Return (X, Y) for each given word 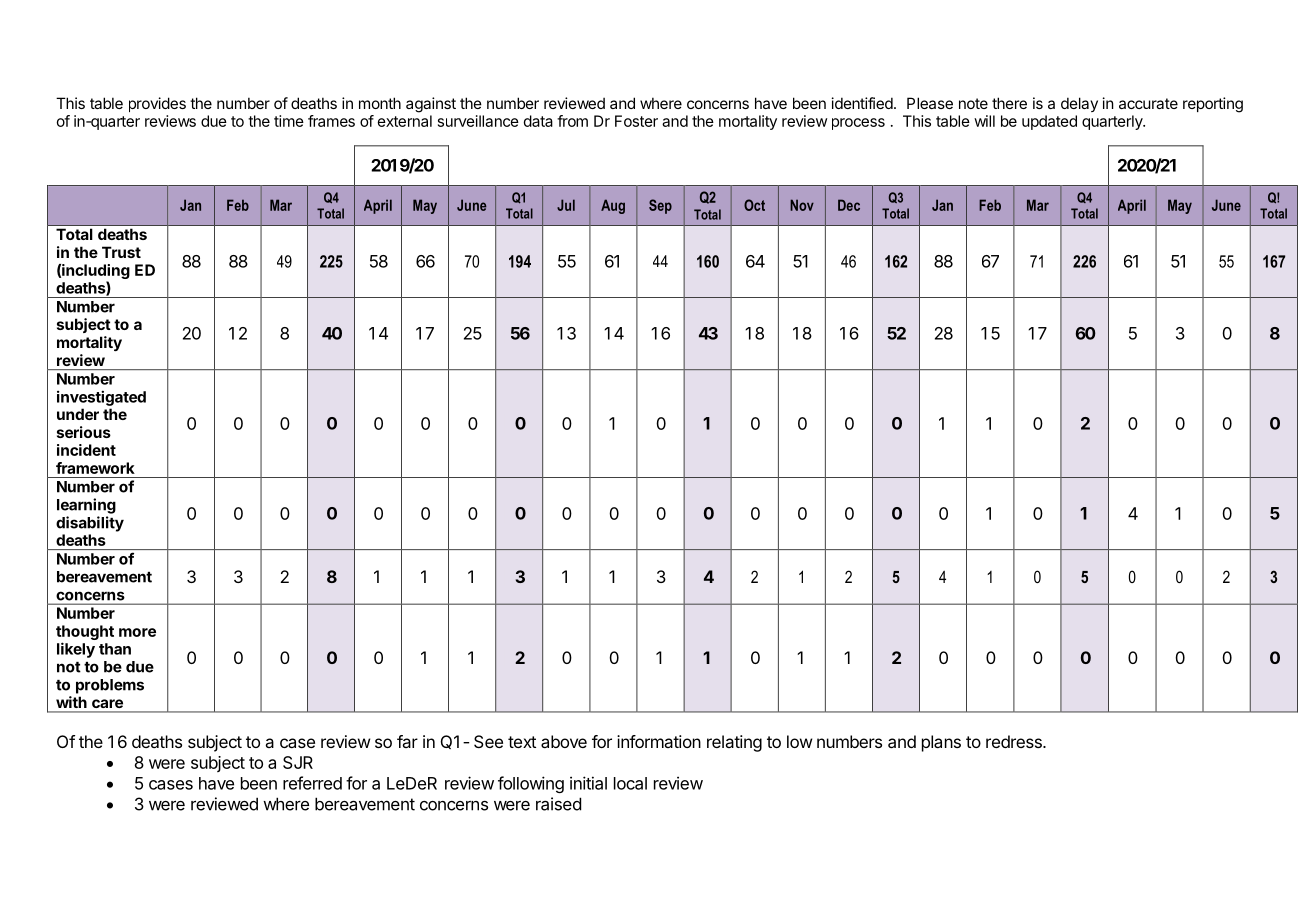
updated (1049, 122)
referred (312, 783)
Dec (849, 205)
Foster (636, 121)
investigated (101, 398)
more (137, 632)
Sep (660, 206)
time (289, 121)
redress (1015, 741)
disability (90, 524)
